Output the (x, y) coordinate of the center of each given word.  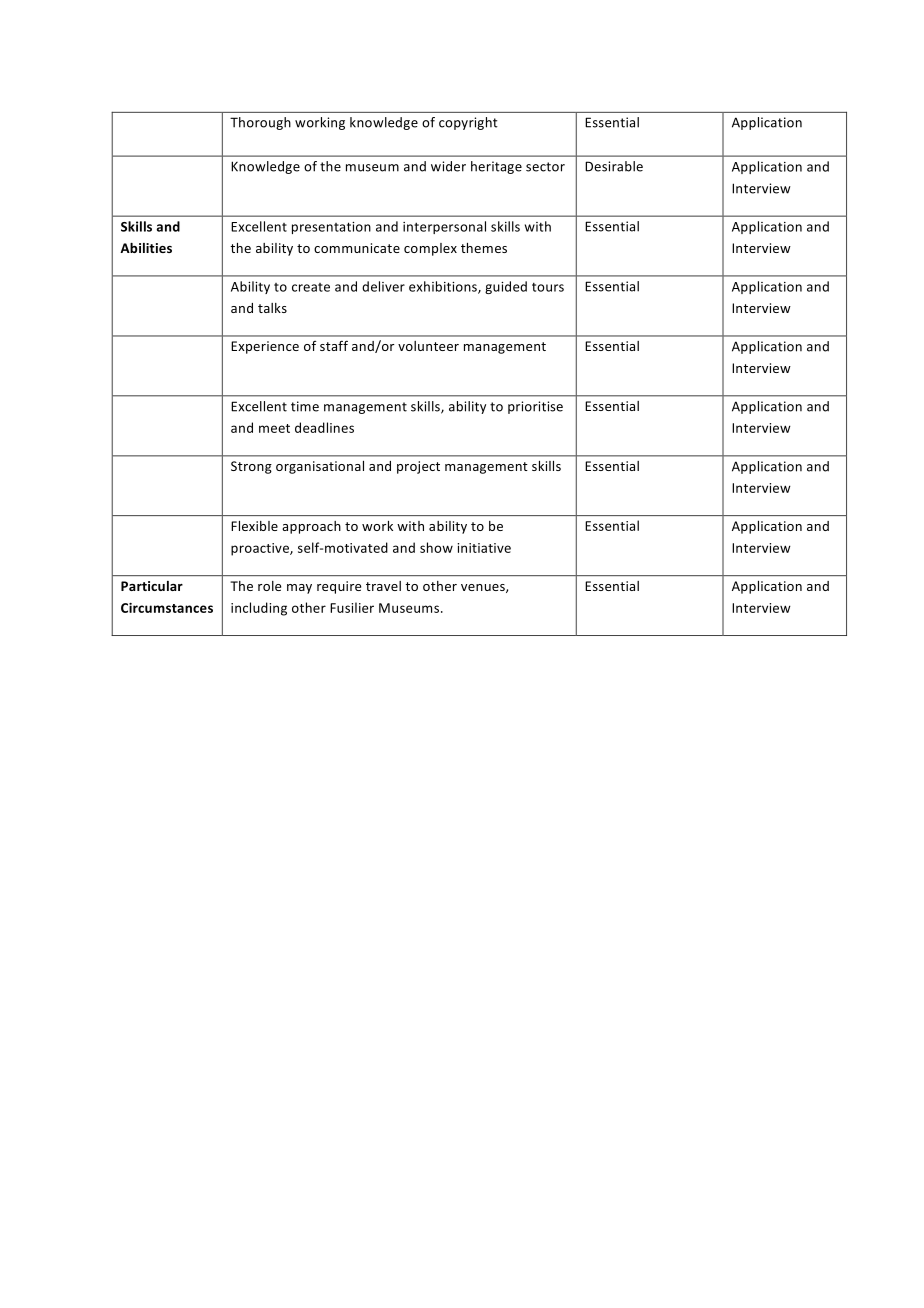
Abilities (146, 248)
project (418, 467)
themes (484, 248)
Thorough (260, 123)
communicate (357, 248)
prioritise (535, 407)
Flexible (254, 526)
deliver (383, 286)
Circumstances (167, 608)
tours (548, 287)
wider (448, 166)
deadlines (324, 427)
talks (272, 308)
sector (545, 167)
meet (274, 428)
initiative (484, 548)
